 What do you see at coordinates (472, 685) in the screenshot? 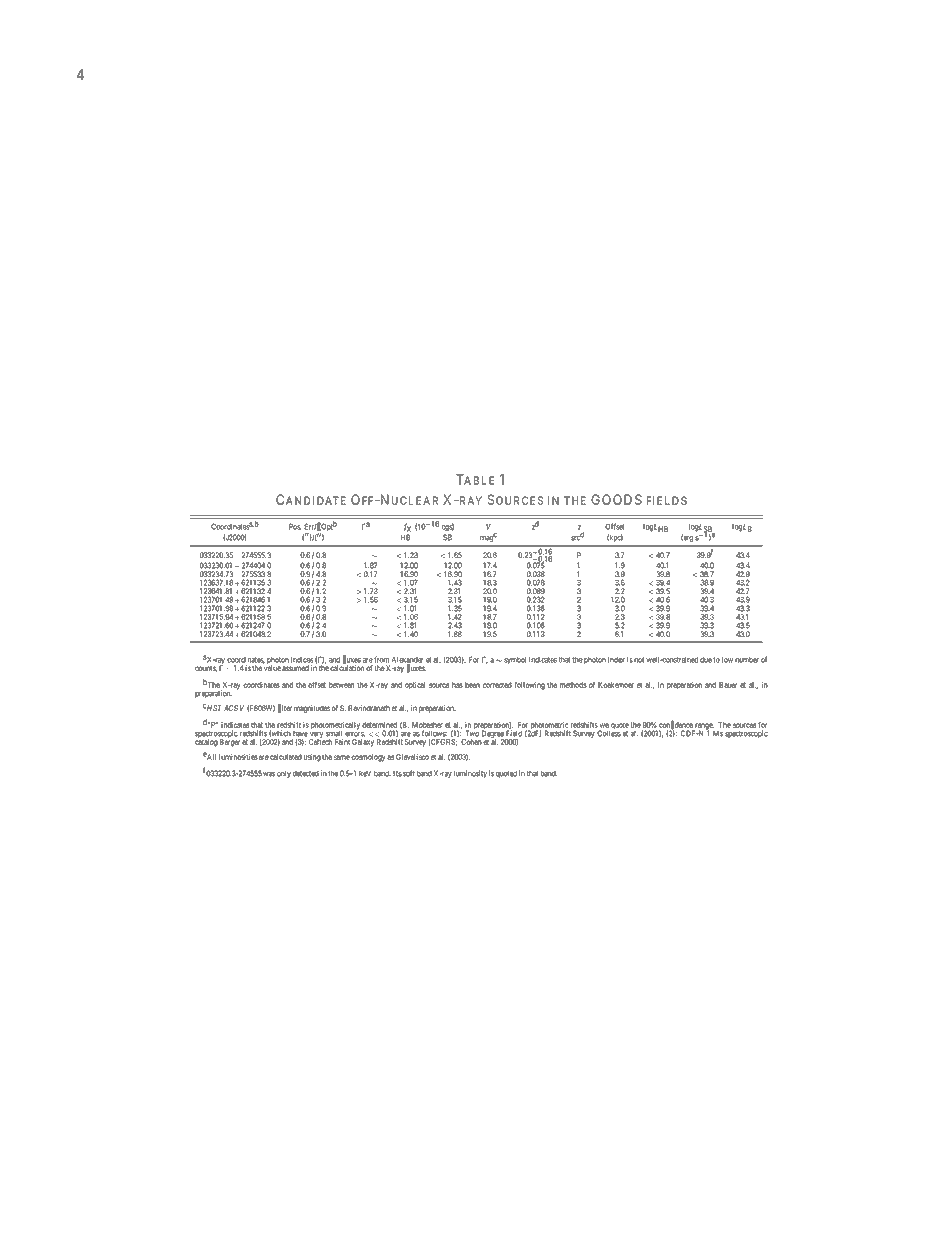
I see `been` at bounding box center [472, 685].
